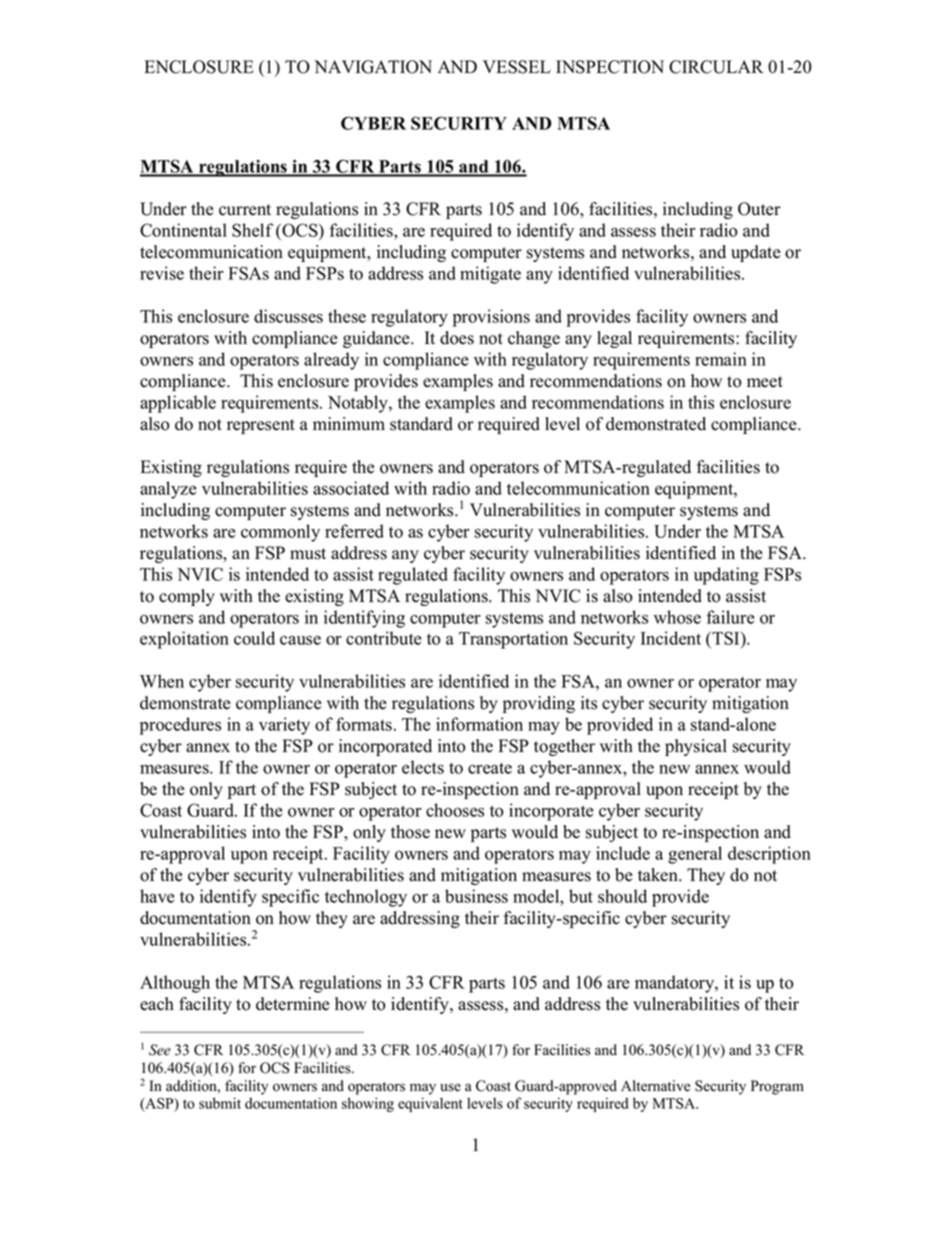  I want to click on chooses, so click(455, 810).
